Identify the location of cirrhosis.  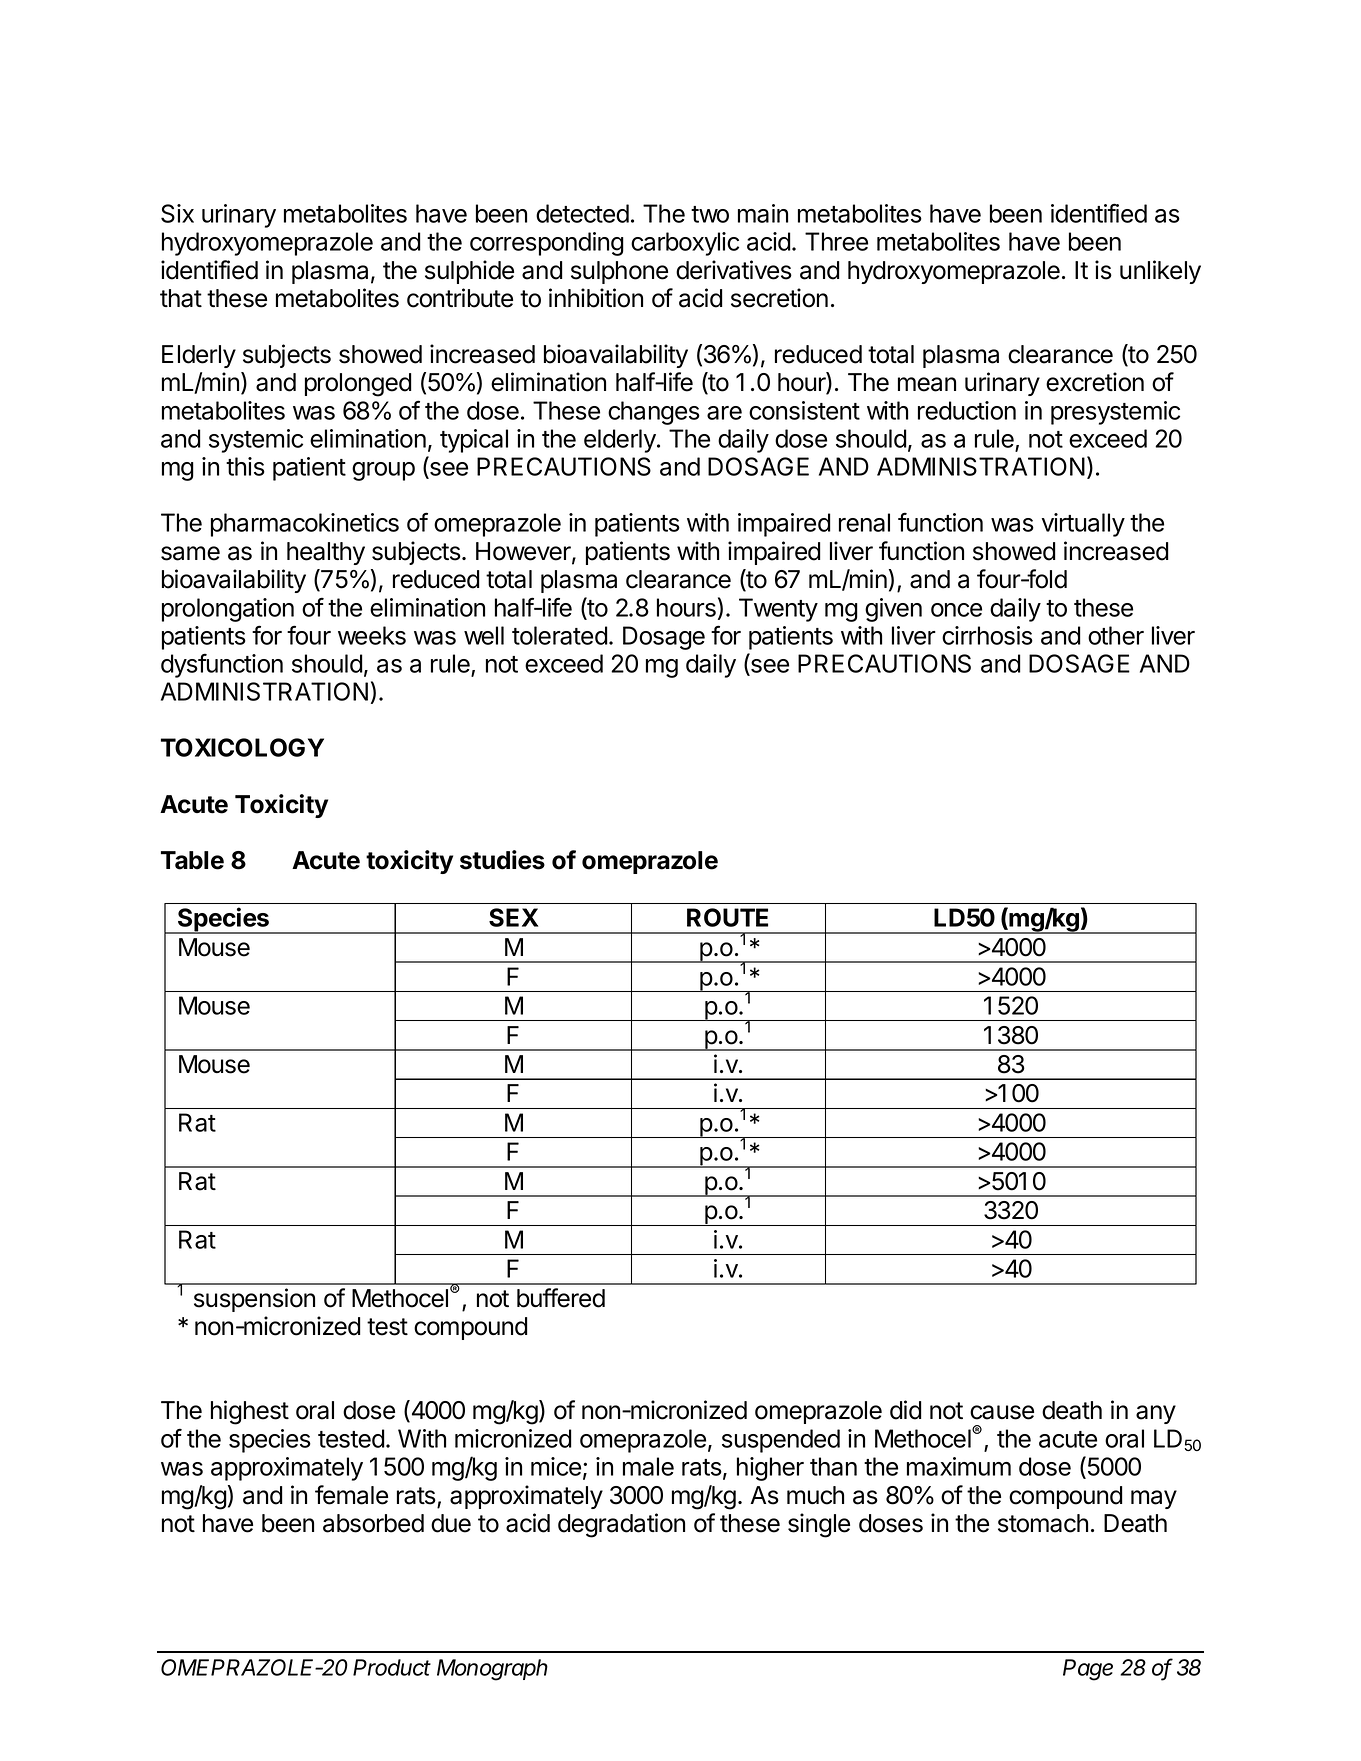
(987, 635).
